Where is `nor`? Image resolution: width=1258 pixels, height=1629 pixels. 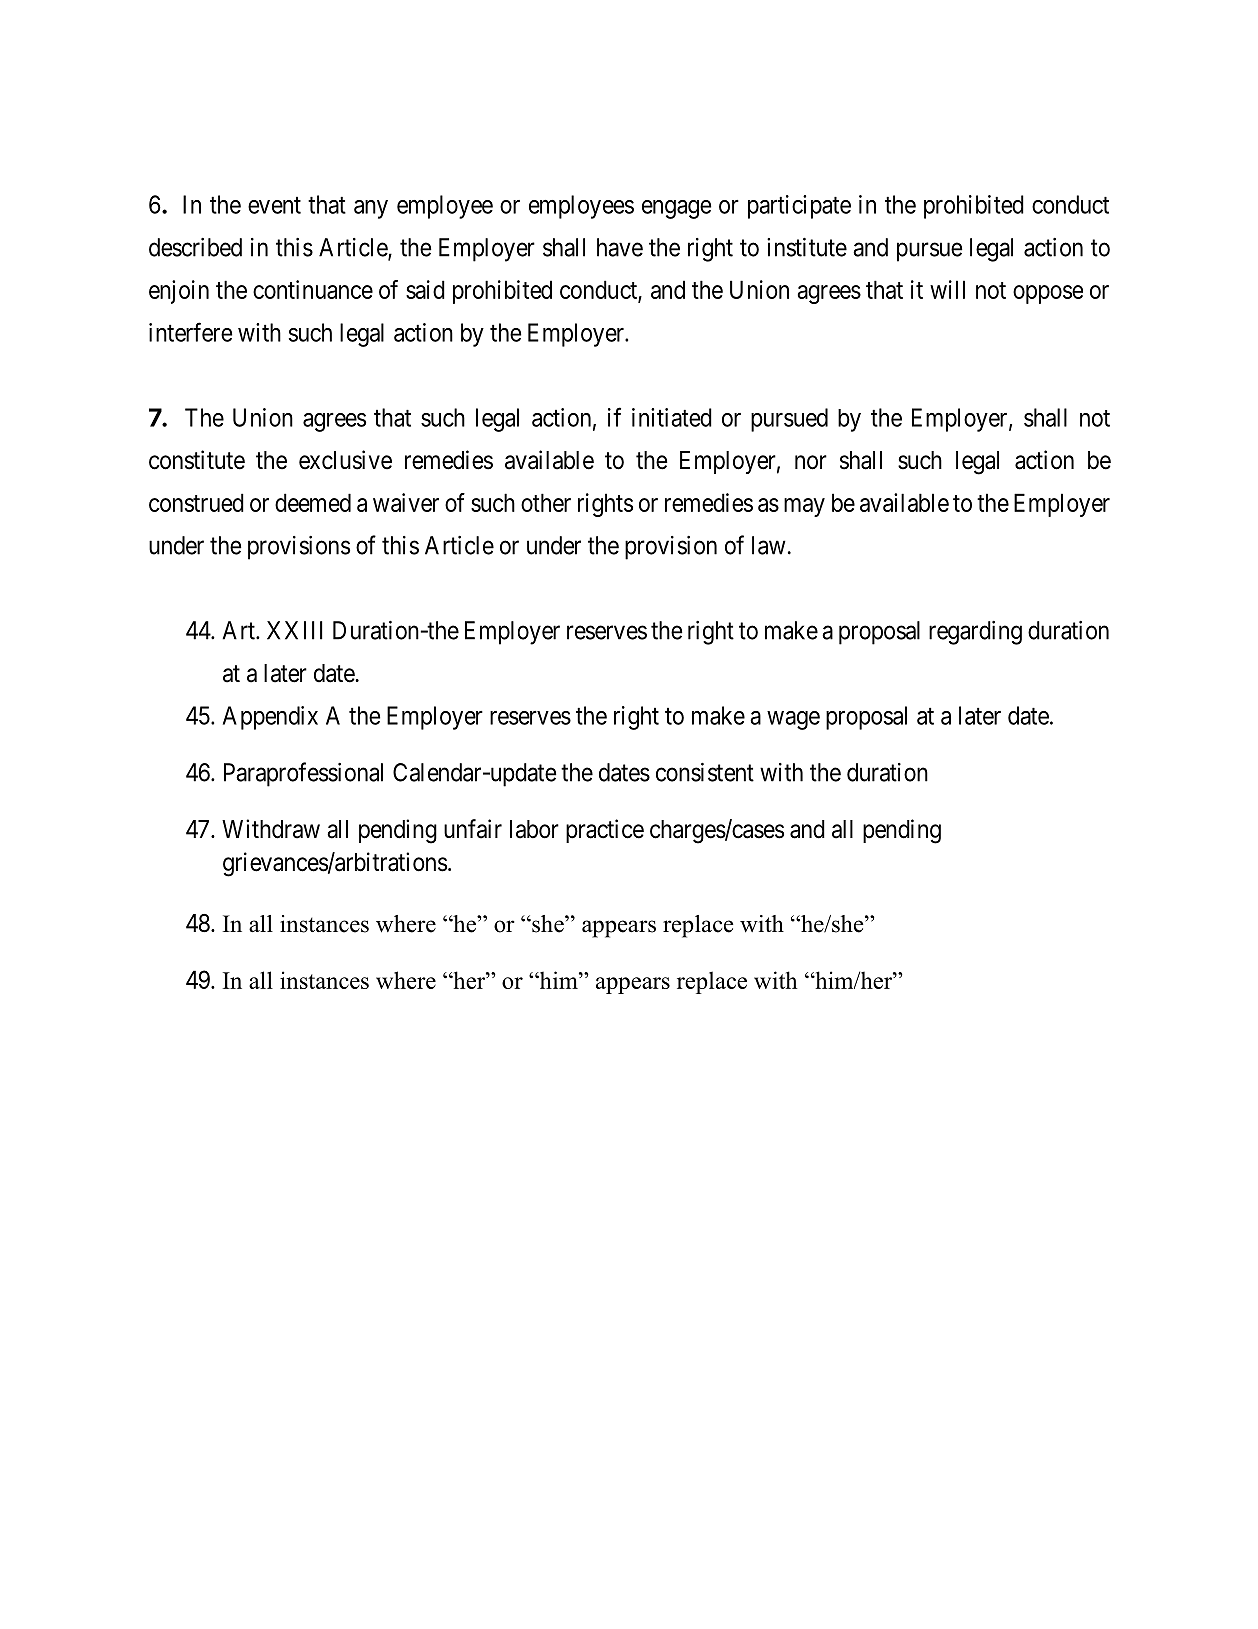 nor is located at coordinates (811, 462).
